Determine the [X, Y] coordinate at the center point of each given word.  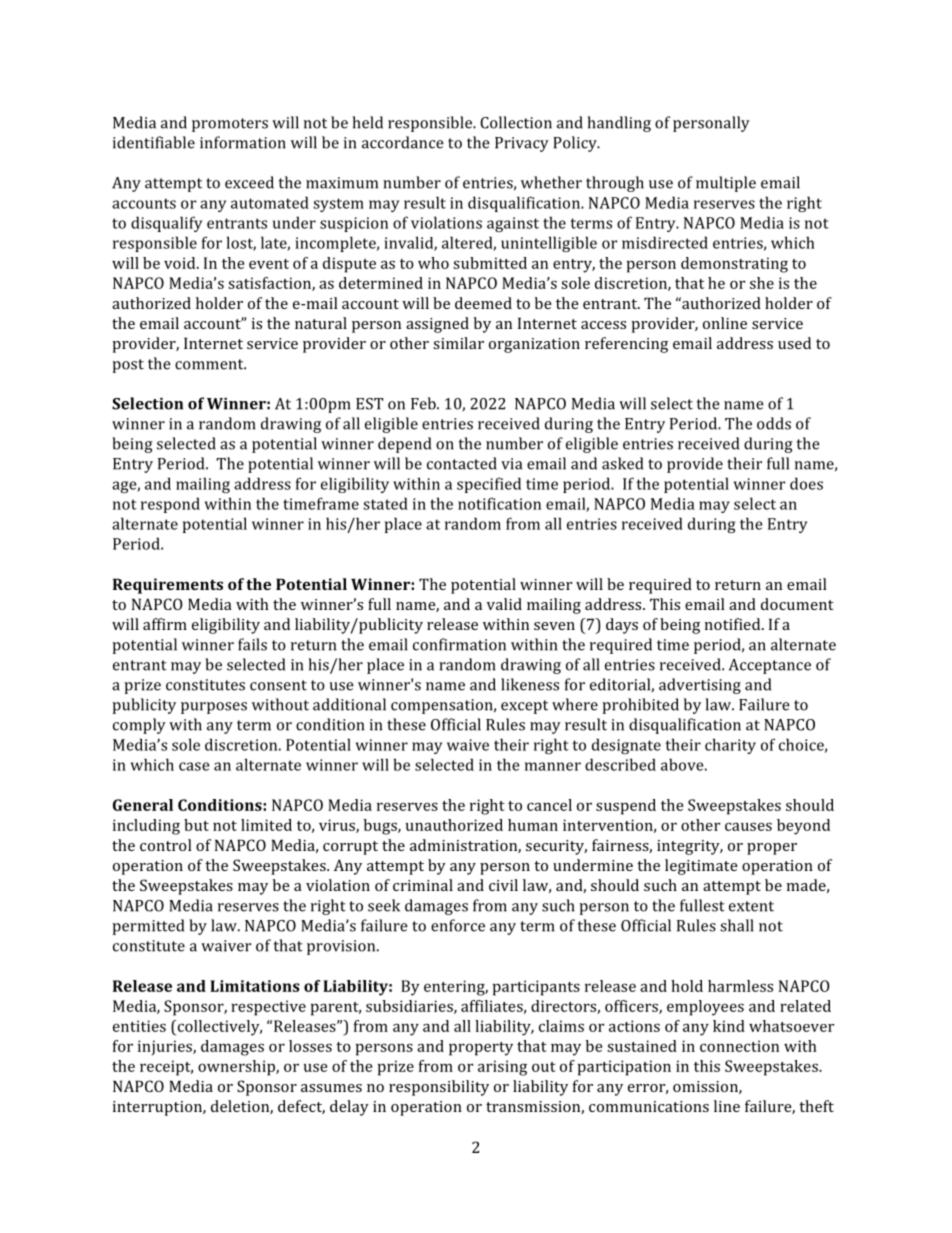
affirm [165, 624]
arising [502, 1068]
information [243, 142]
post [128, 366]
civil [503, 885]
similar [458, 343]
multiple [726, 184]
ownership [237, 1068]
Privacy [522, 144]
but [196, 825]
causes [748, 826]
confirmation [459, 644]
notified [734, 624]
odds [774, 423]
